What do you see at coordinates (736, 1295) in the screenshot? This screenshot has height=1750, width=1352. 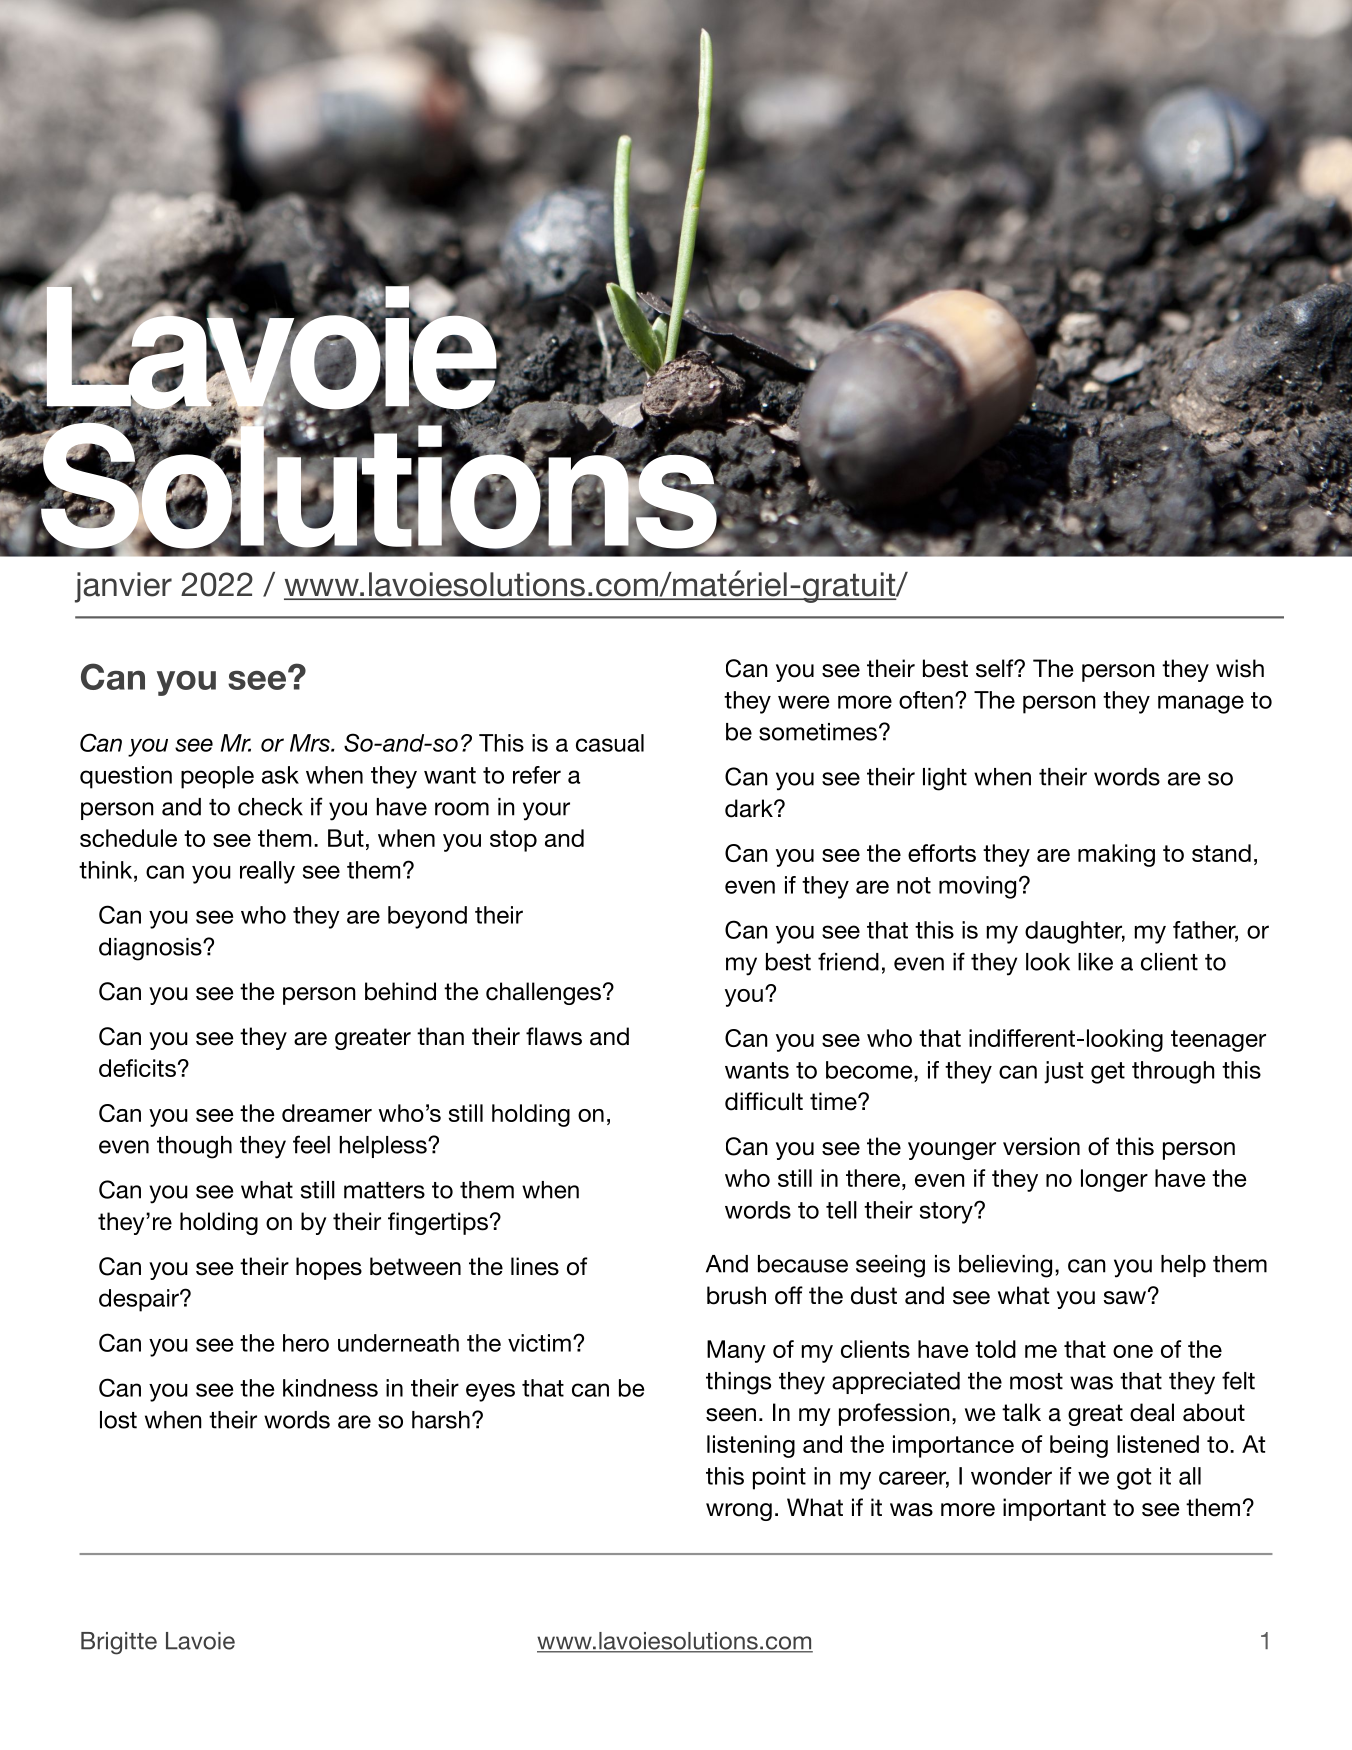 I see `brush` at bounding box center [736, 1295].
